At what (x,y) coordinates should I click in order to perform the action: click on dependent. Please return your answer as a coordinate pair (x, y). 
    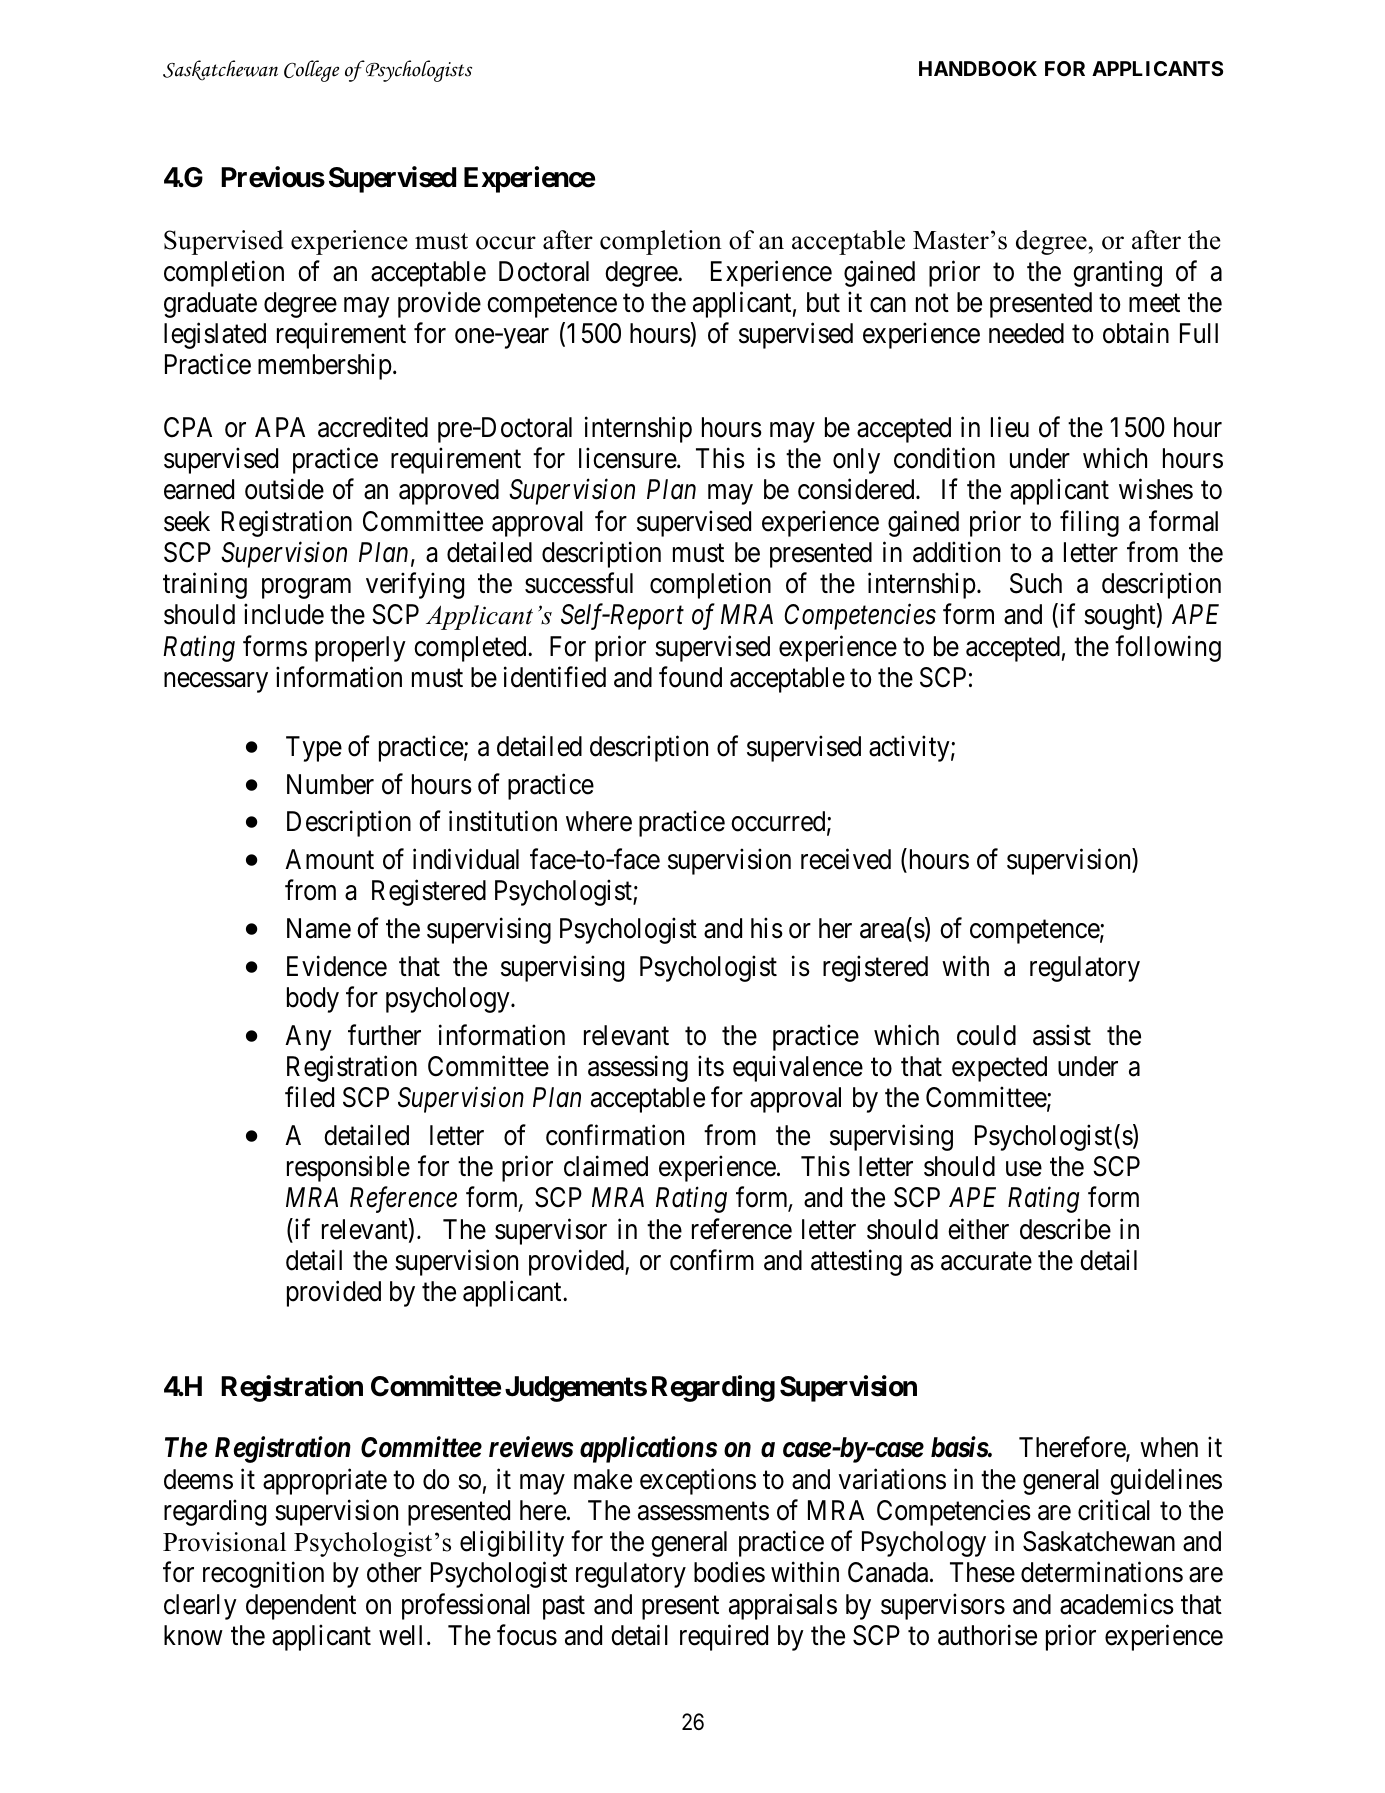
    Looking at the image, I should click on (301, 1607).
